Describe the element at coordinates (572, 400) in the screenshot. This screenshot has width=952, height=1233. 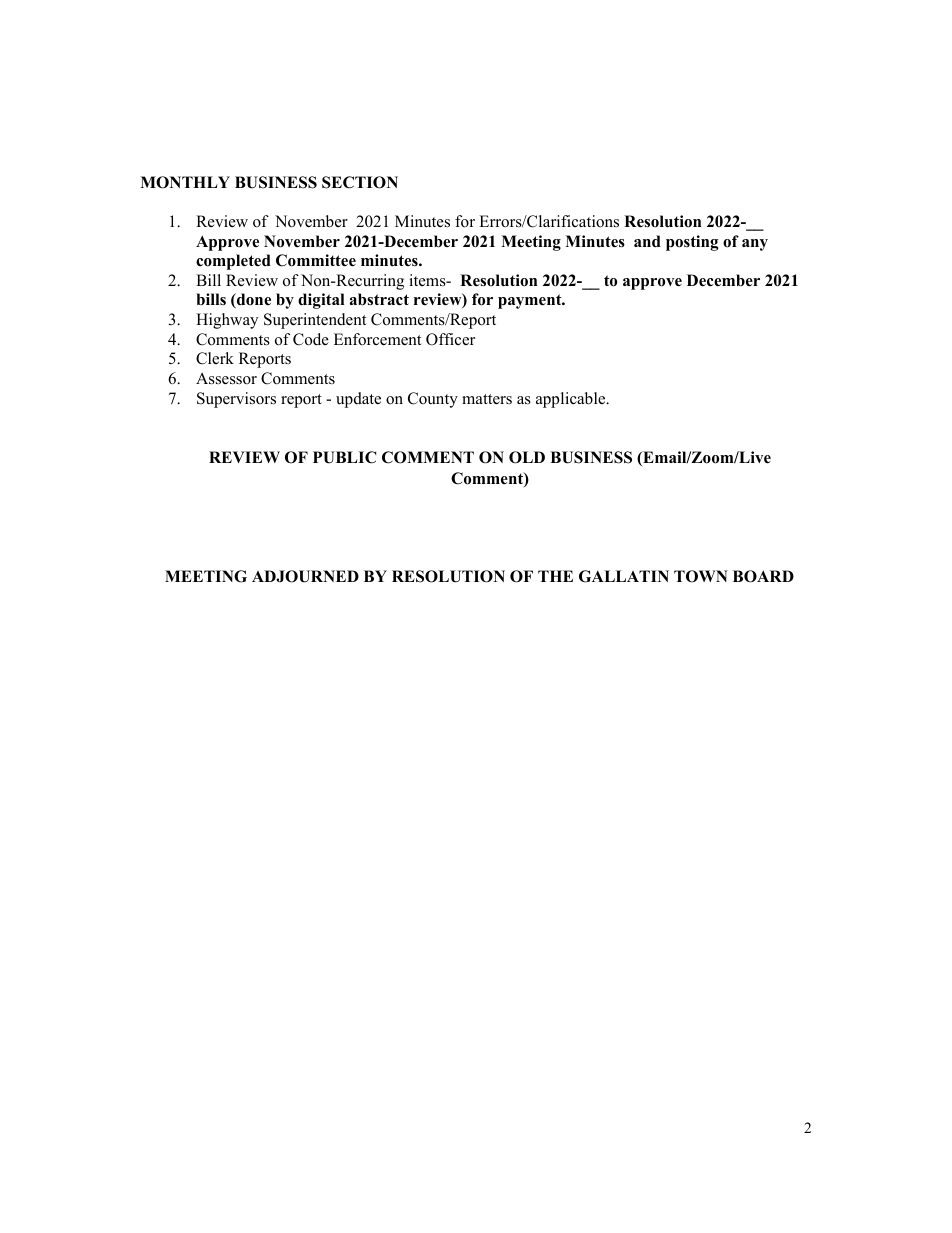
I see `applicable` at that location.
